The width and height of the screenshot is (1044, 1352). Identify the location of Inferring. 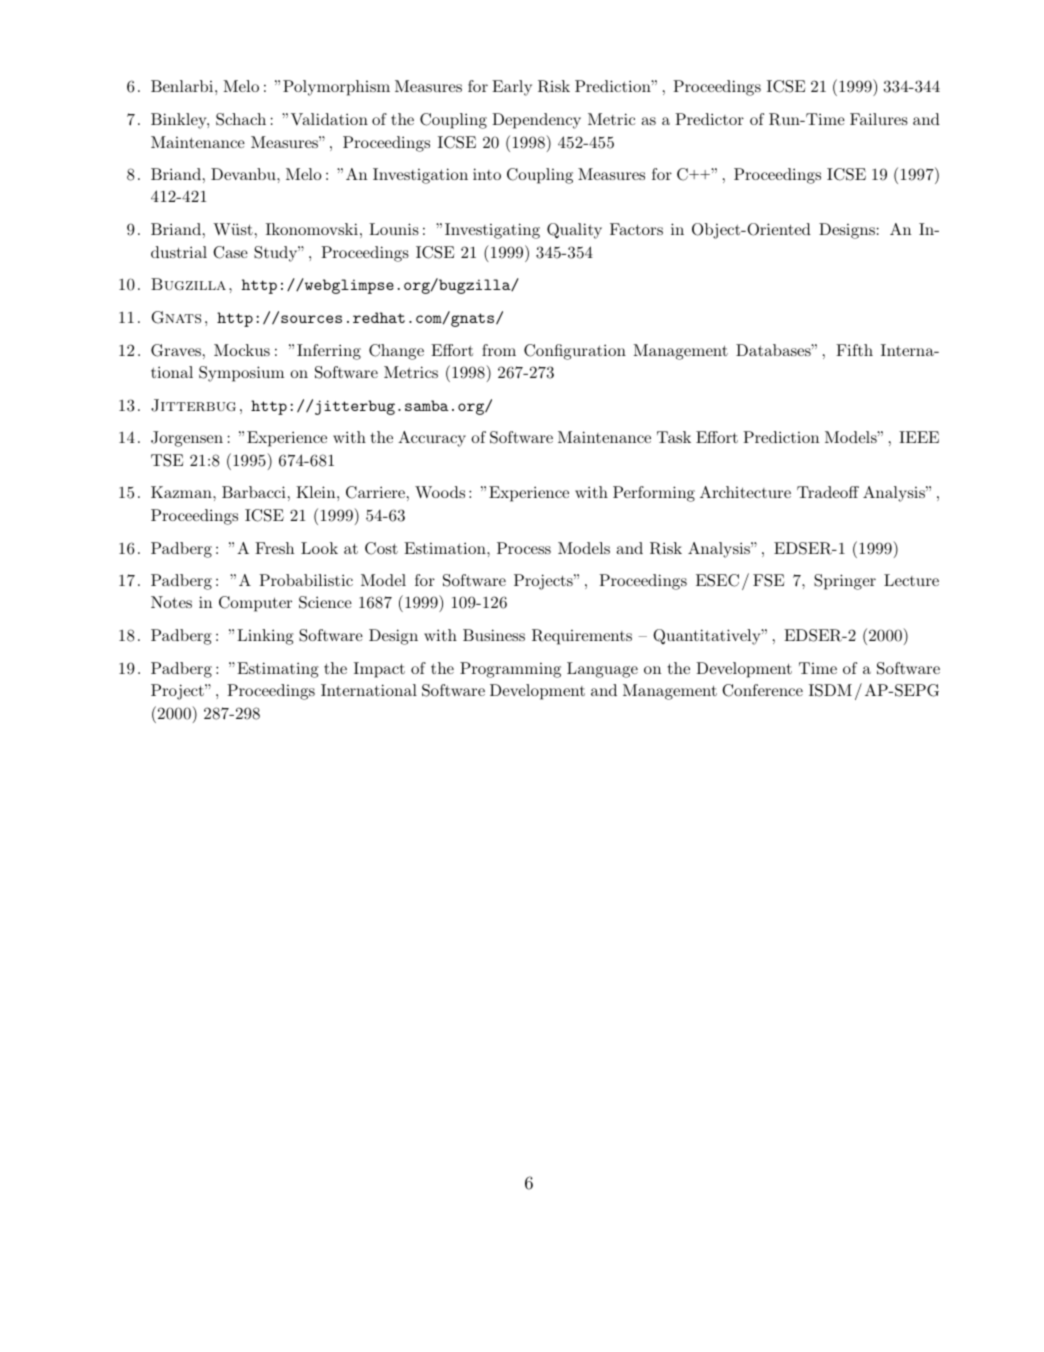
(329, 352).
